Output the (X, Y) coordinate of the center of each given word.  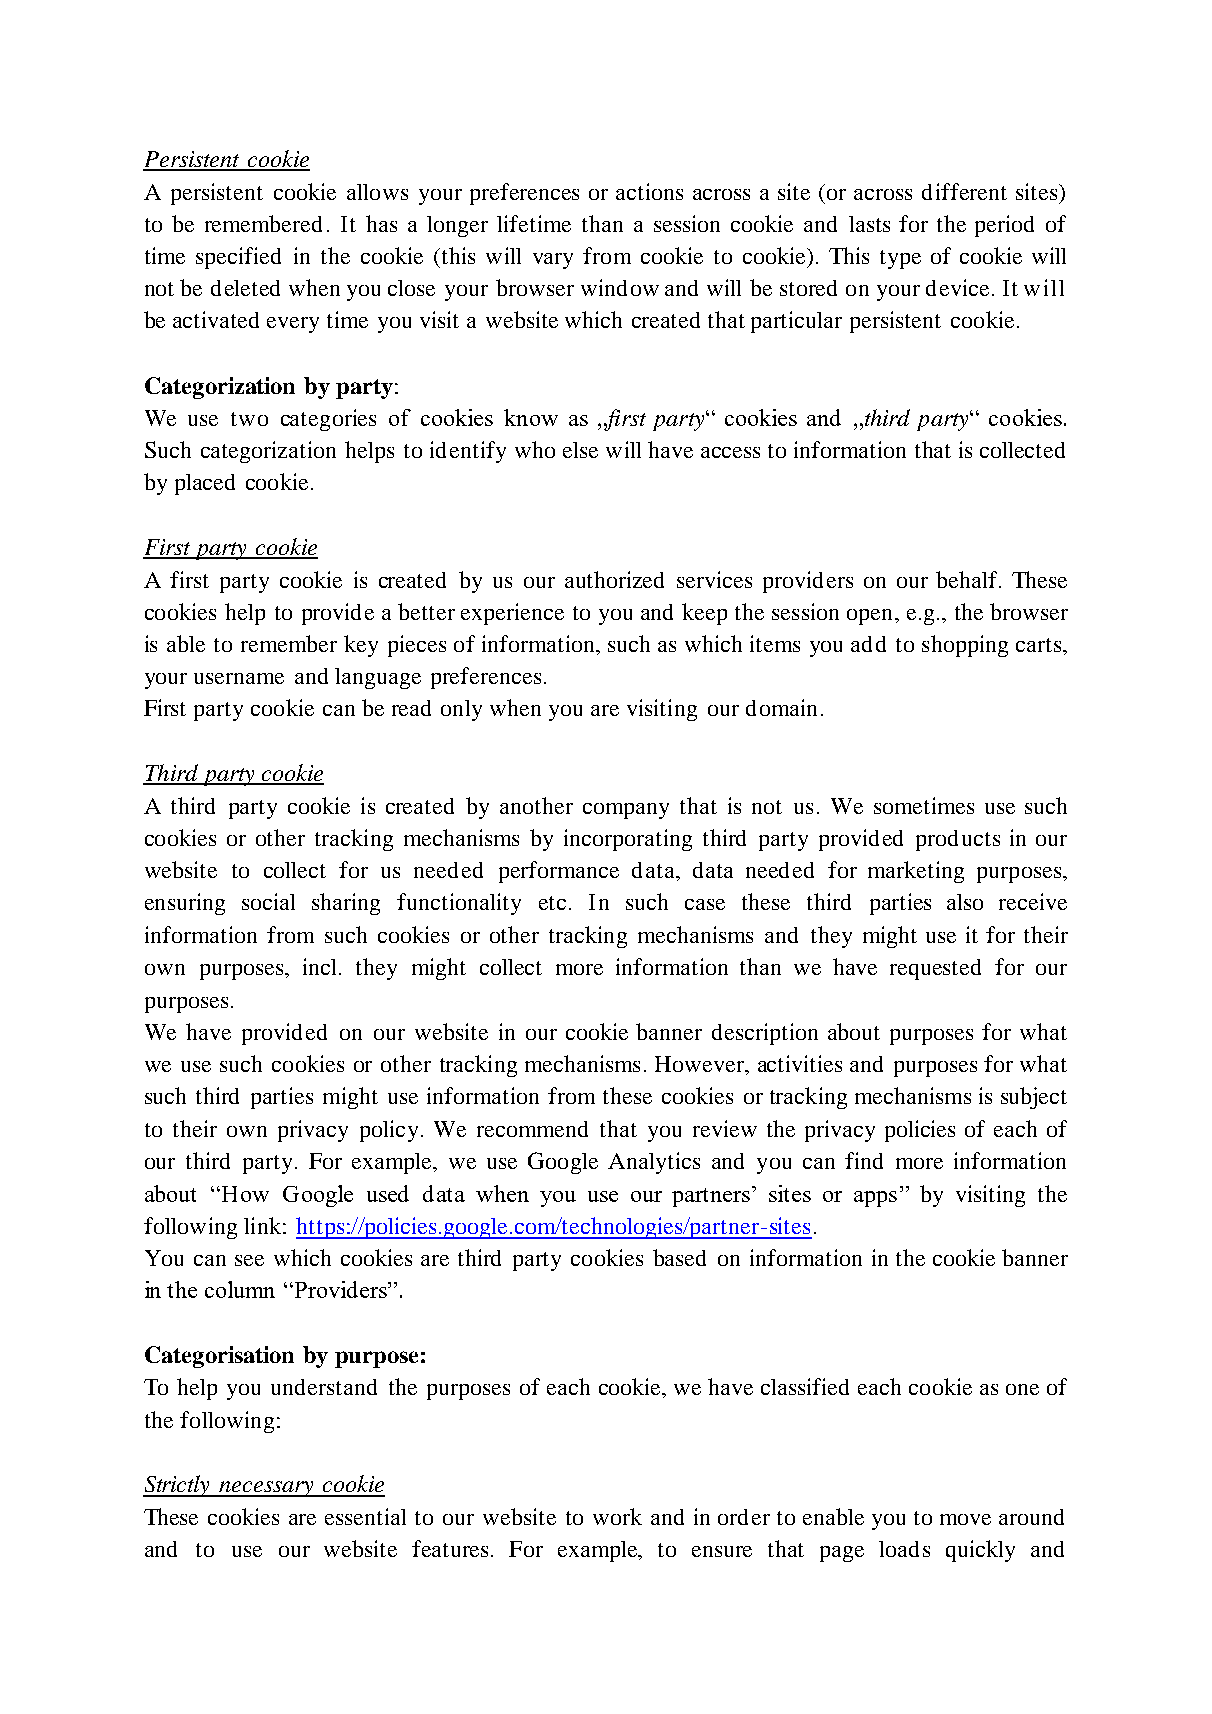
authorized (614, 579)
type (900, 259)
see (249, 1260)
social (268, 901)
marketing (916, 872)
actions (649, 191)
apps (875, 1199)
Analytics (654, 1163)
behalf (968, 579)
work (617, 1516)
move (965, 1519)
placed (205, 484)
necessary (267, 1489)
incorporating (628, 840)
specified (238, 258)
